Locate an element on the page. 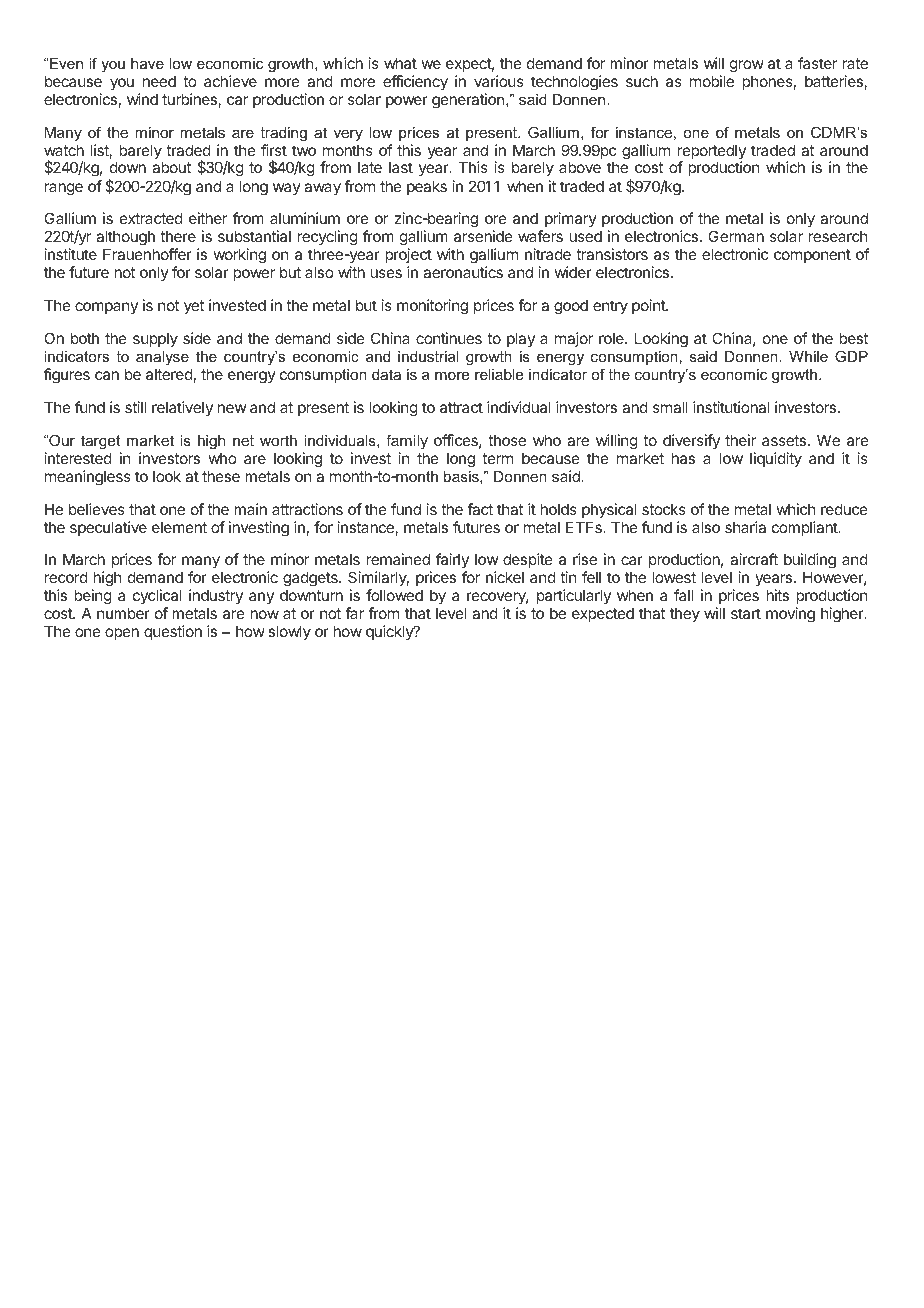  those is located at coordinates (507, 440).
